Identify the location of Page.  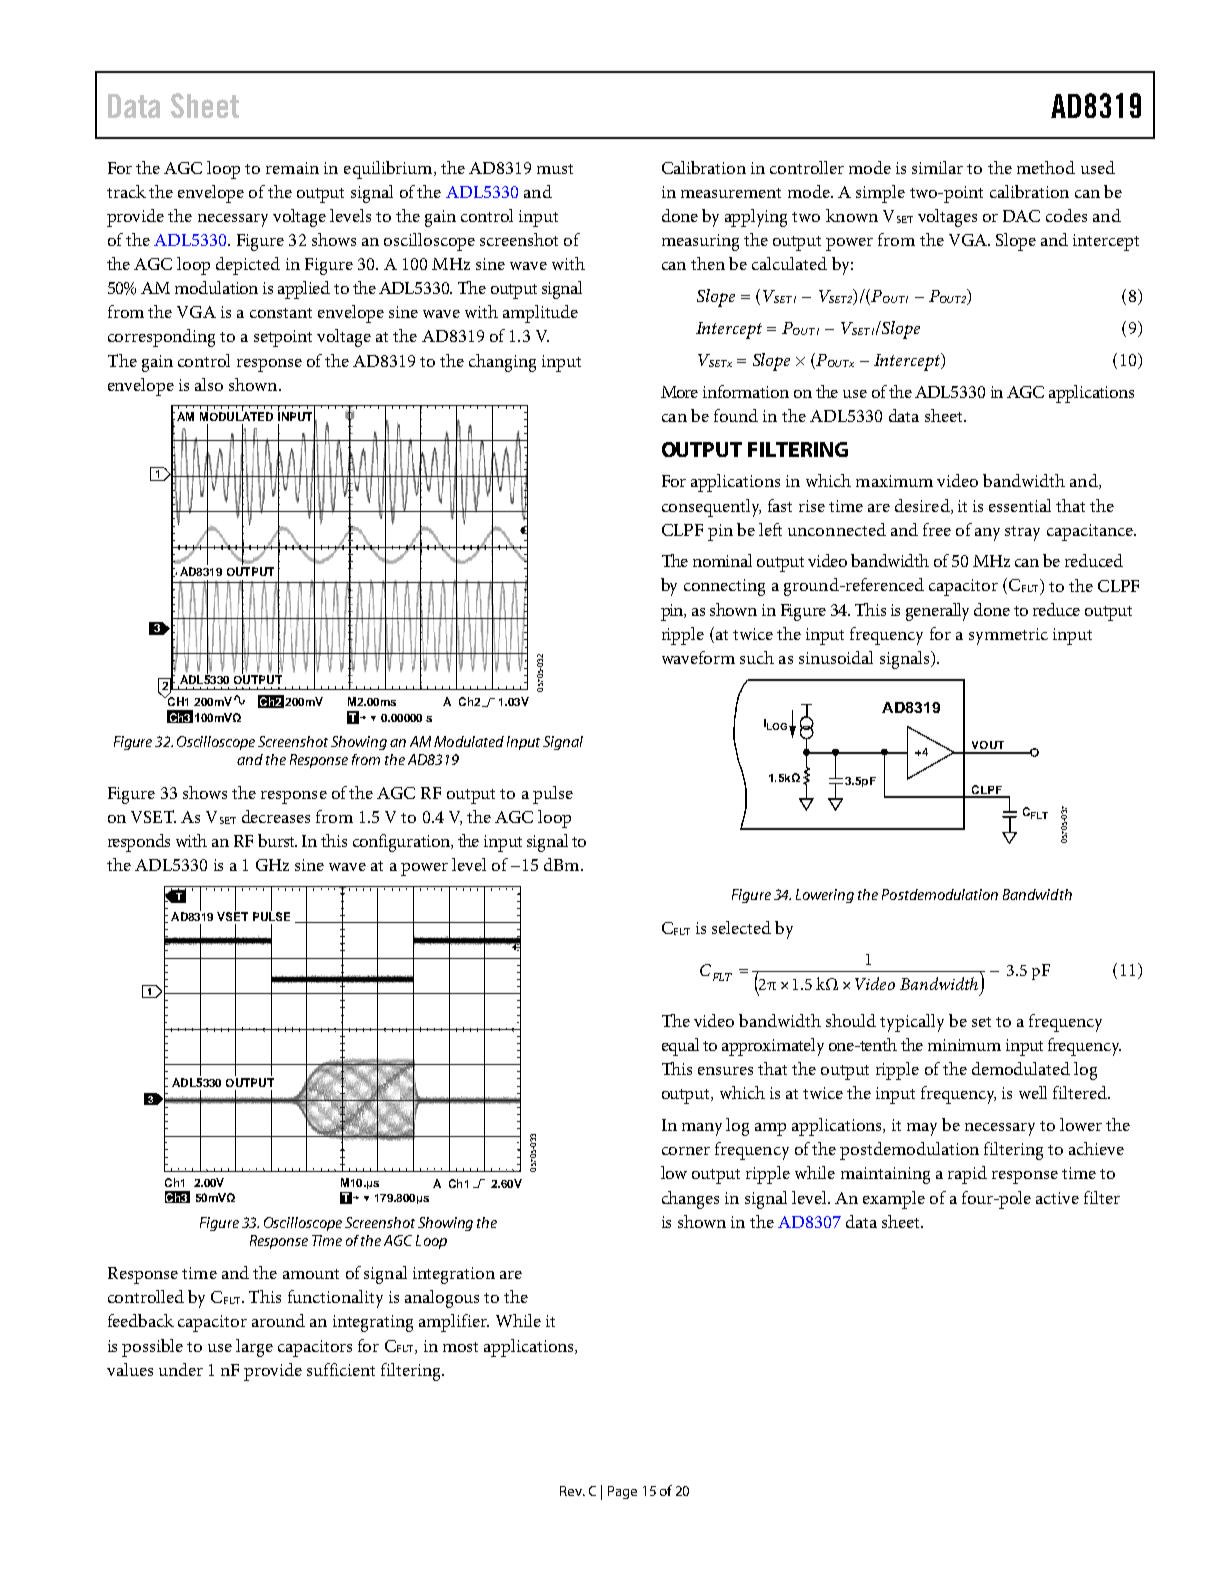
(622, 1492).
